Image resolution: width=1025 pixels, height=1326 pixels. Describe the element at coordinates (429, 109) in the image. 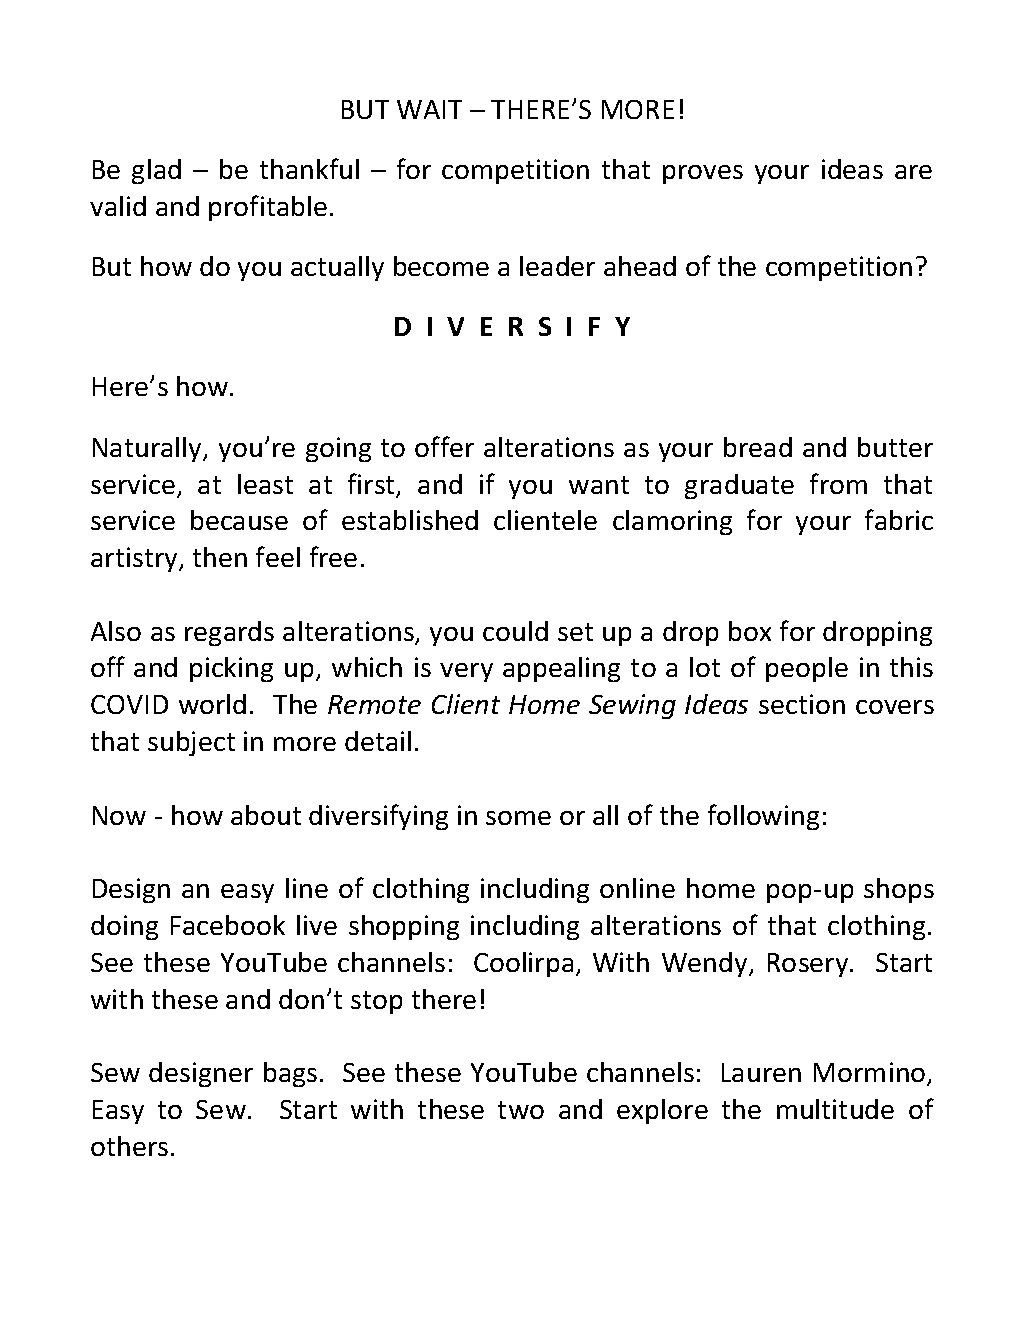

I see `WAIT` at that location.
